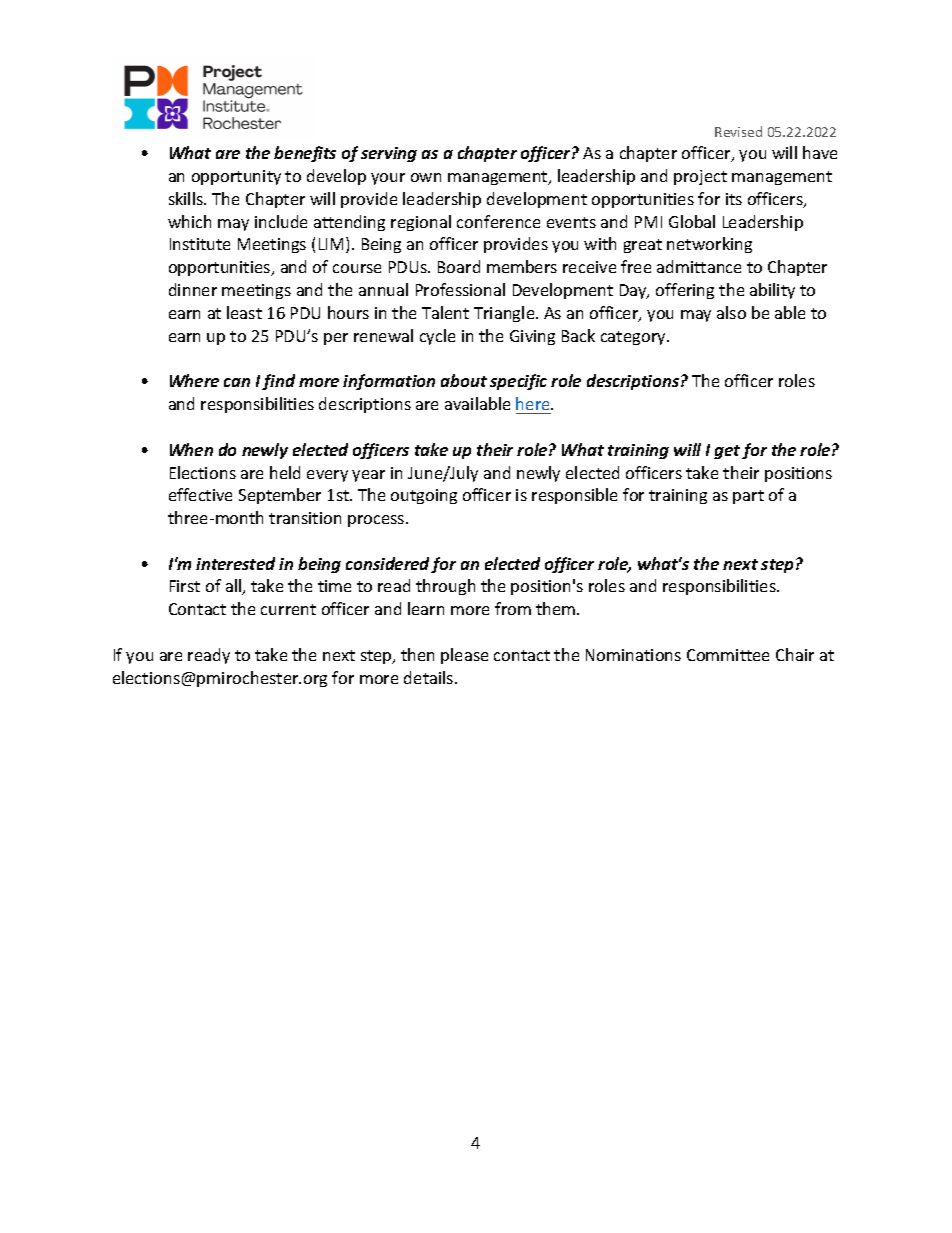 The width and height of the screenshot is (952, 1233). Describe the element at coordinates (288, 609) in the screenshot. I see `current` at that location.
